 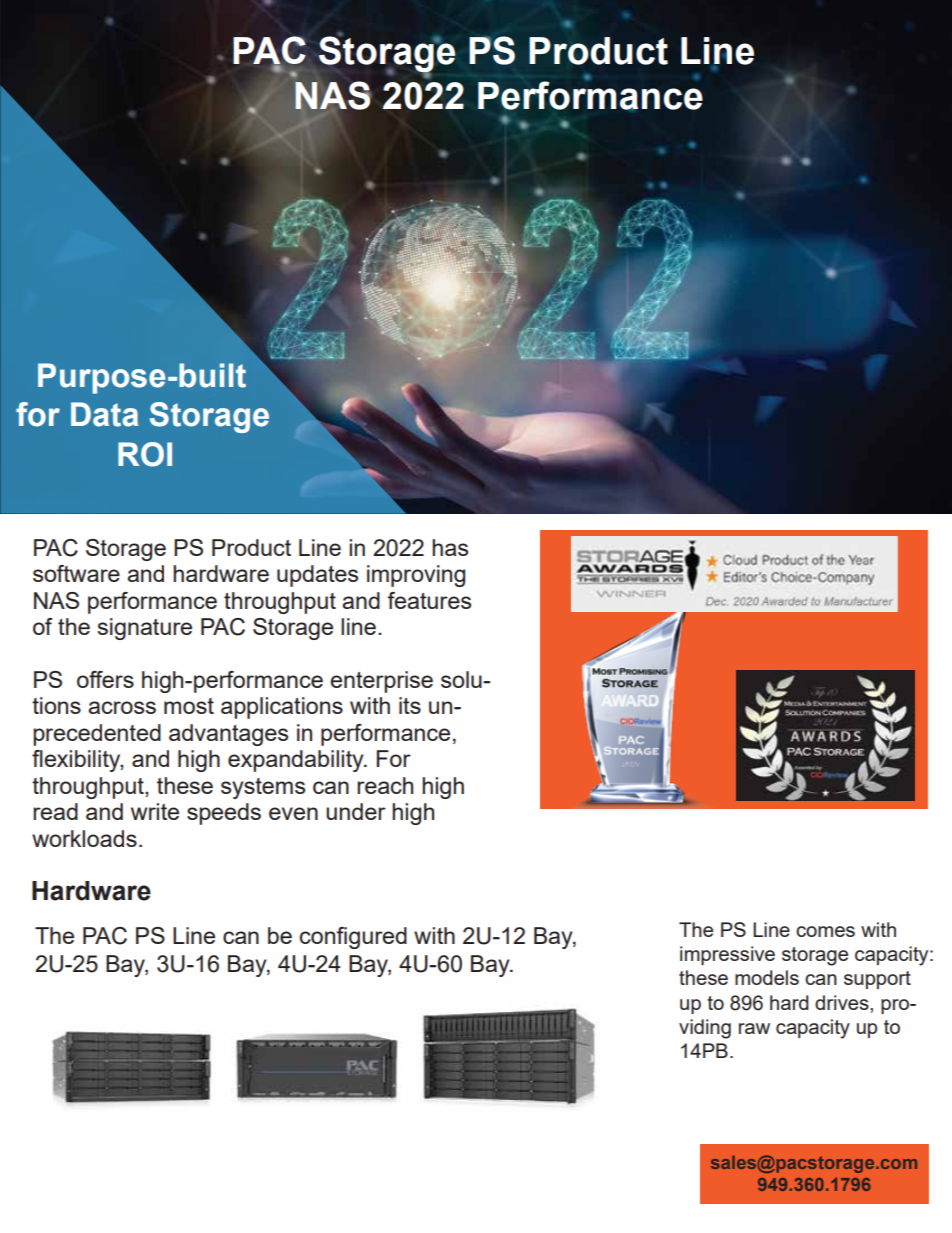 What do you see at coordinates (353, 938) in the screenshot?
I see `configured` at bounding box center [353, 938].
